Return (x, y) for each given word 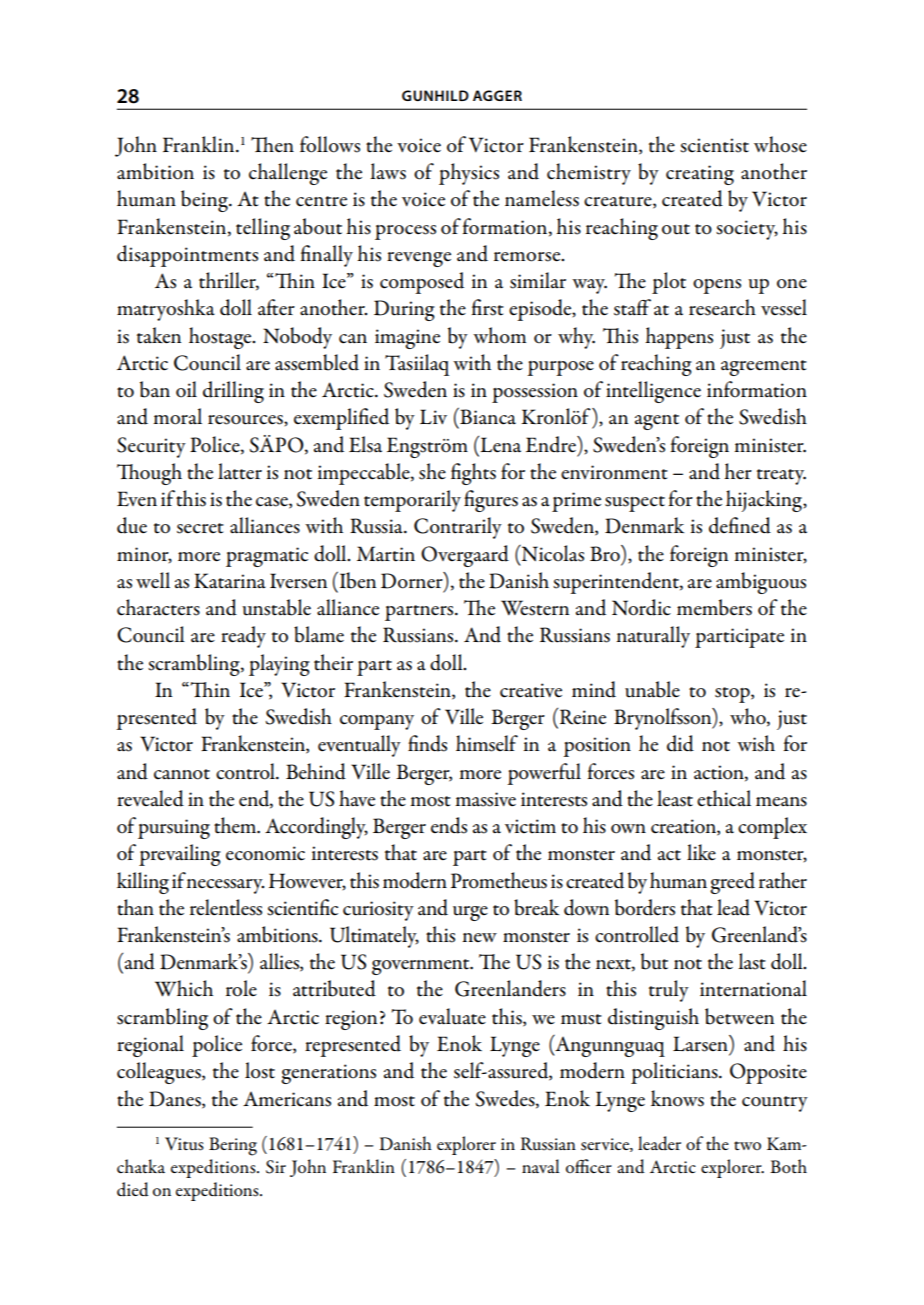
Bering (233, 1146)
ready (243, 637)
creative (531, 690)
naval (541, 1166)
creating (700, 175)
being (205, 201)
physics (469, 174)
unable (652, 689)
